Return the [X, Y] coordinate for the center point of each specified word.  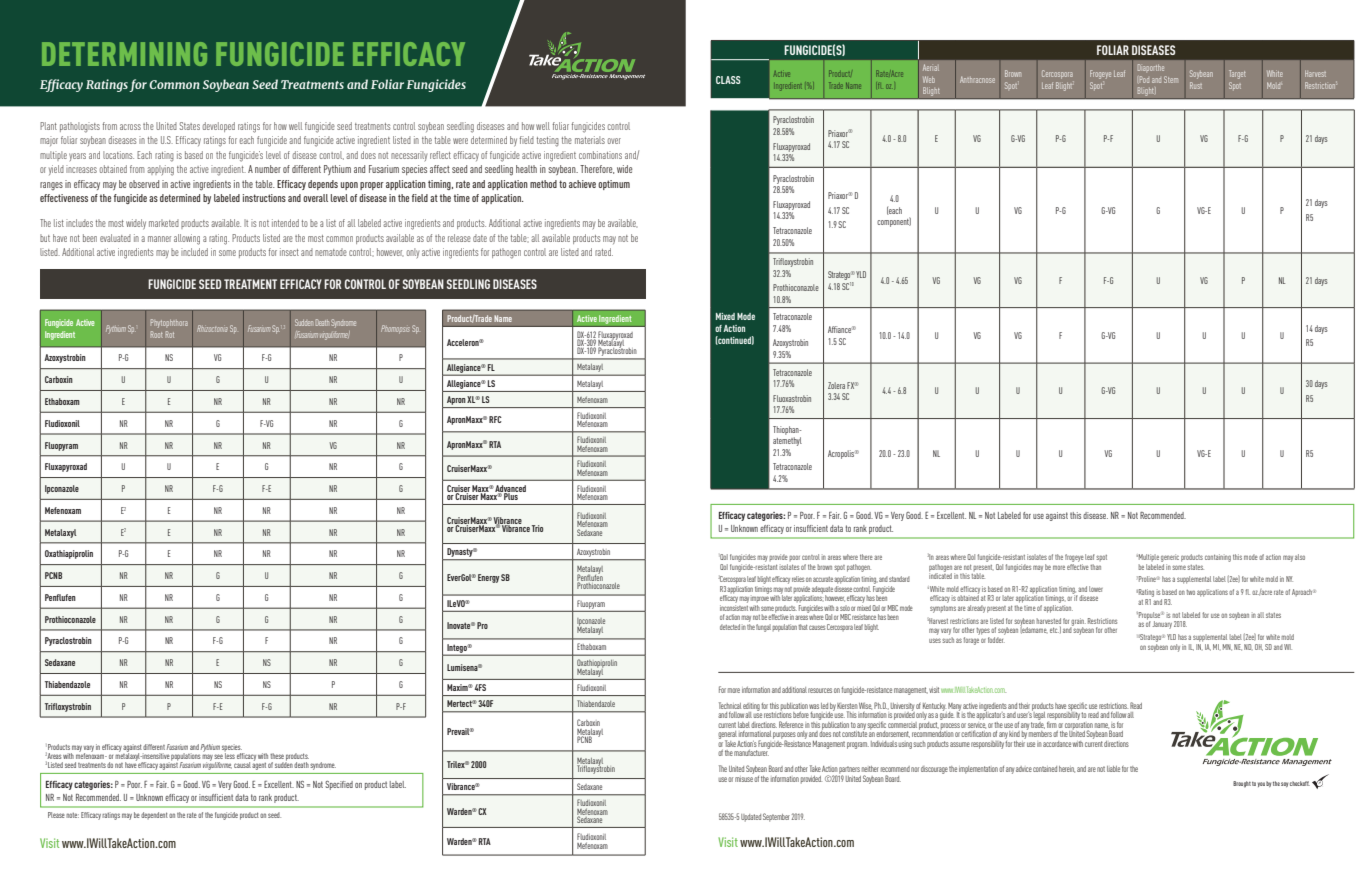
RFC [495, 419]
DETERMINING [124, 54]
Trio [537, 528]
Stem [1171, 79]
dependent [154, 815]
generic [1170, 558]
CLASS [728, 80]
